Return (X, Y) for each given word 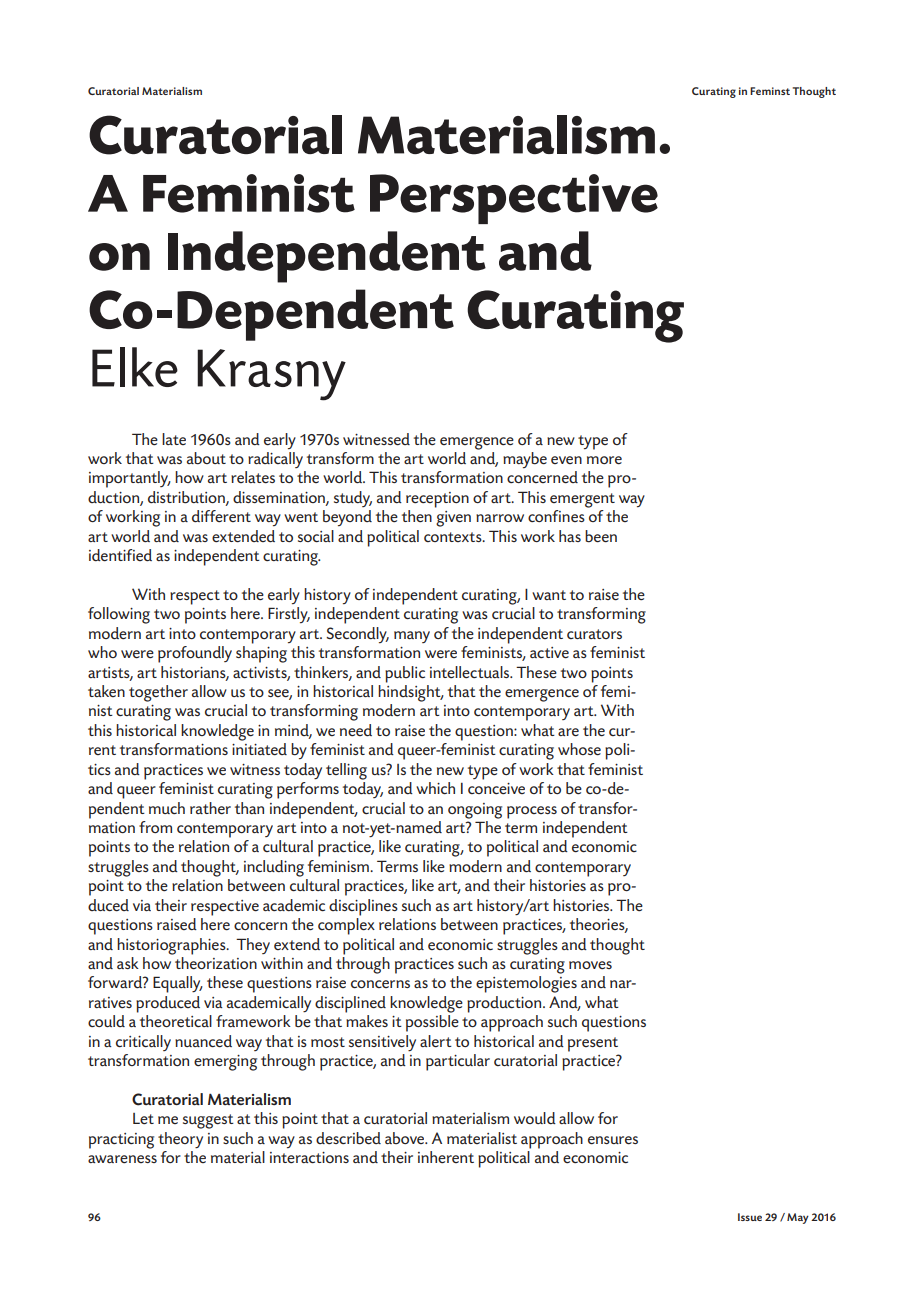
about (206, 458)
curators (594, 634)
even (566, 460)
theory (180, 1140)
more (604, 460)
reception (437, 500)
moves (590, 965)
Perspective (514, 199)
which (435, 788)
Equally (178, 984)
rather (210, 808)
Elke (135, 367)
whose (579, 749)
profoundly (195, 654)
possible (432, 1023)
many (412, 637)
